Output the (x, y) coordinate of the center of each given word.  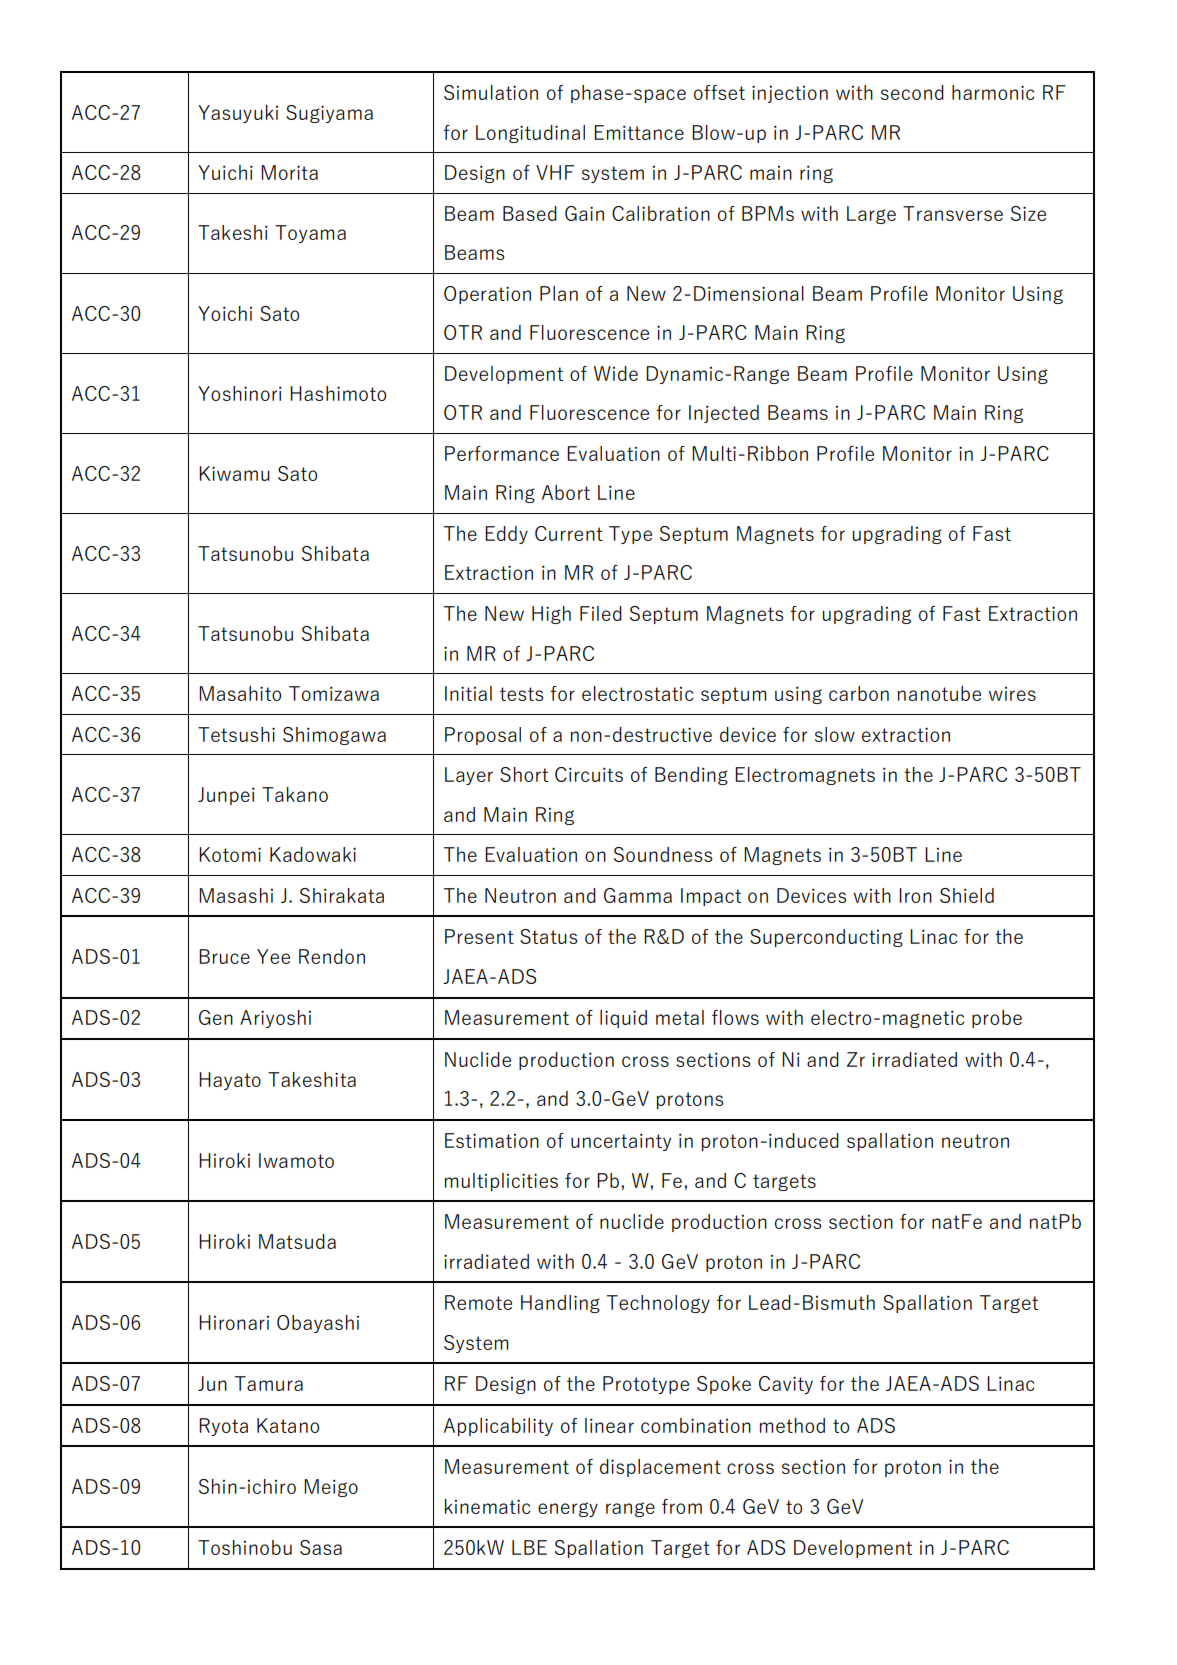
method (792, 1425)
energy (568, 1509)
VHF (555, 172)
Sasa (321, 1547)
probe (997, 1019)
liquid (623, 1019)
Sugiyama (329, 114)
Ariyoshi (275, 1019)
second (912, 92)
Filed (601, 613)
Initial (468, 693)
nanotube (939, 693)
